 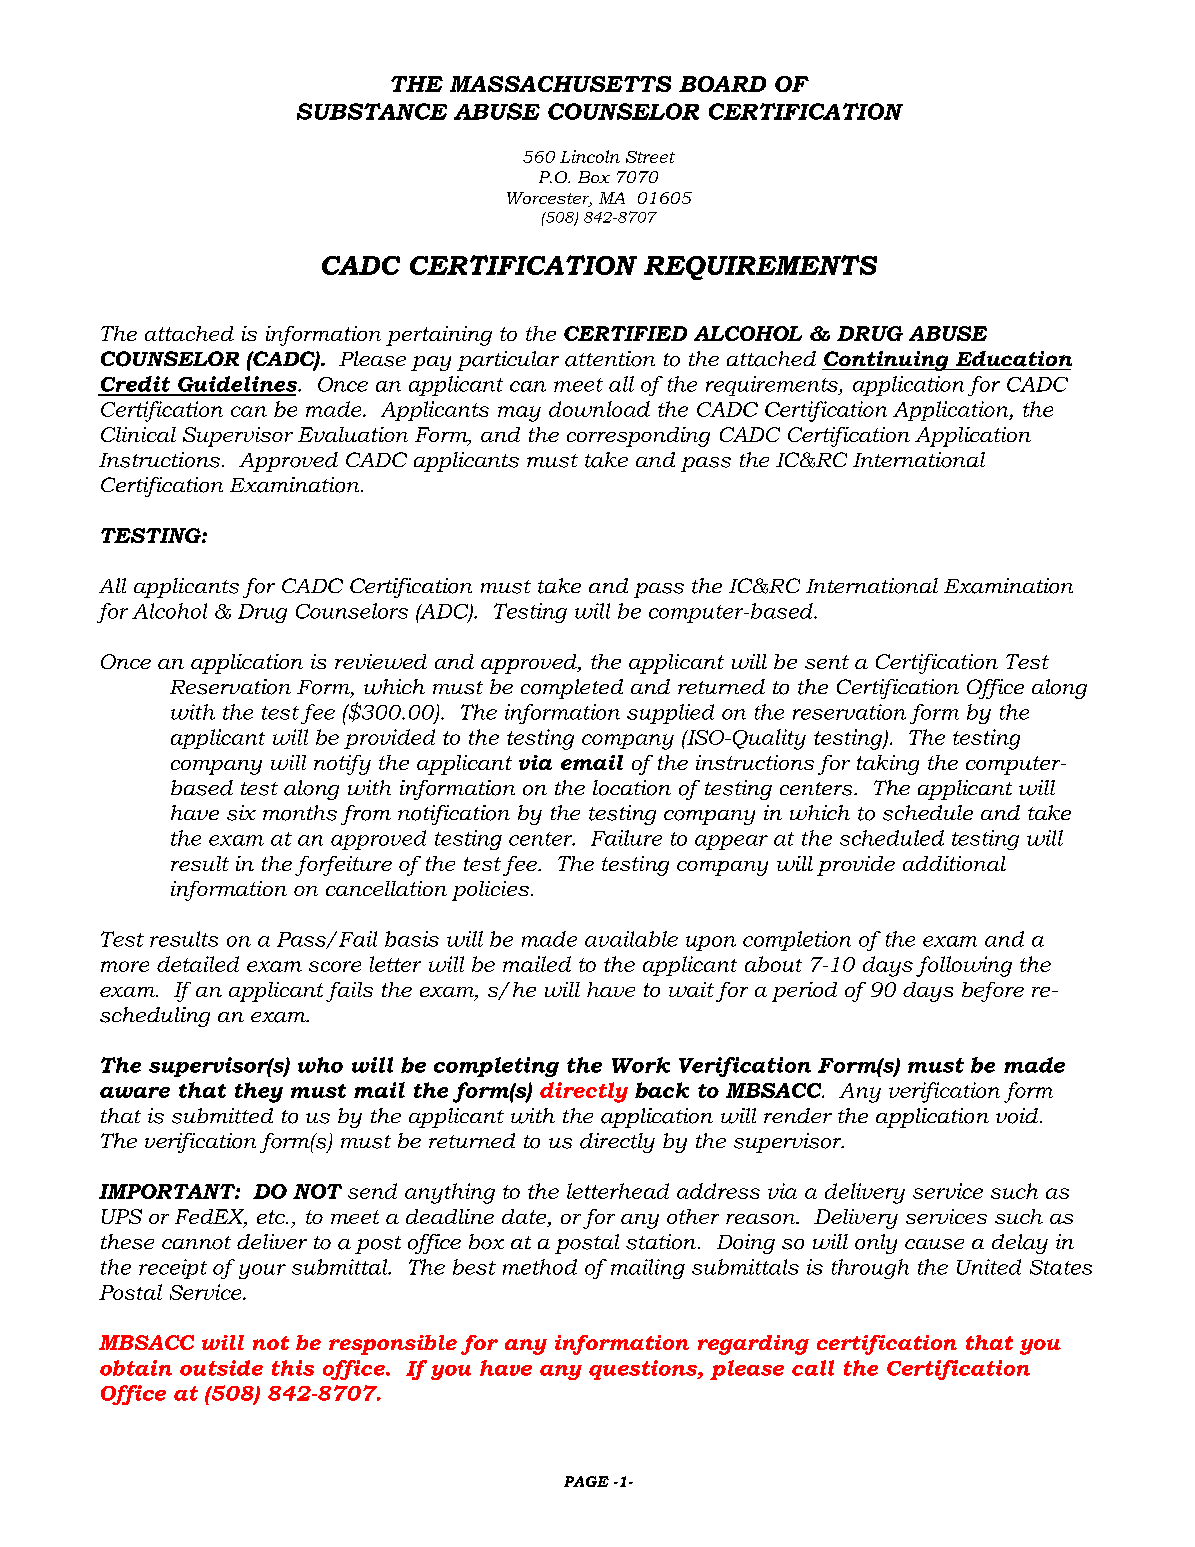 What do you see at coordinates (886, 361) in the screenshot?
I see `Continuing` at bounding box center [886, 361].
